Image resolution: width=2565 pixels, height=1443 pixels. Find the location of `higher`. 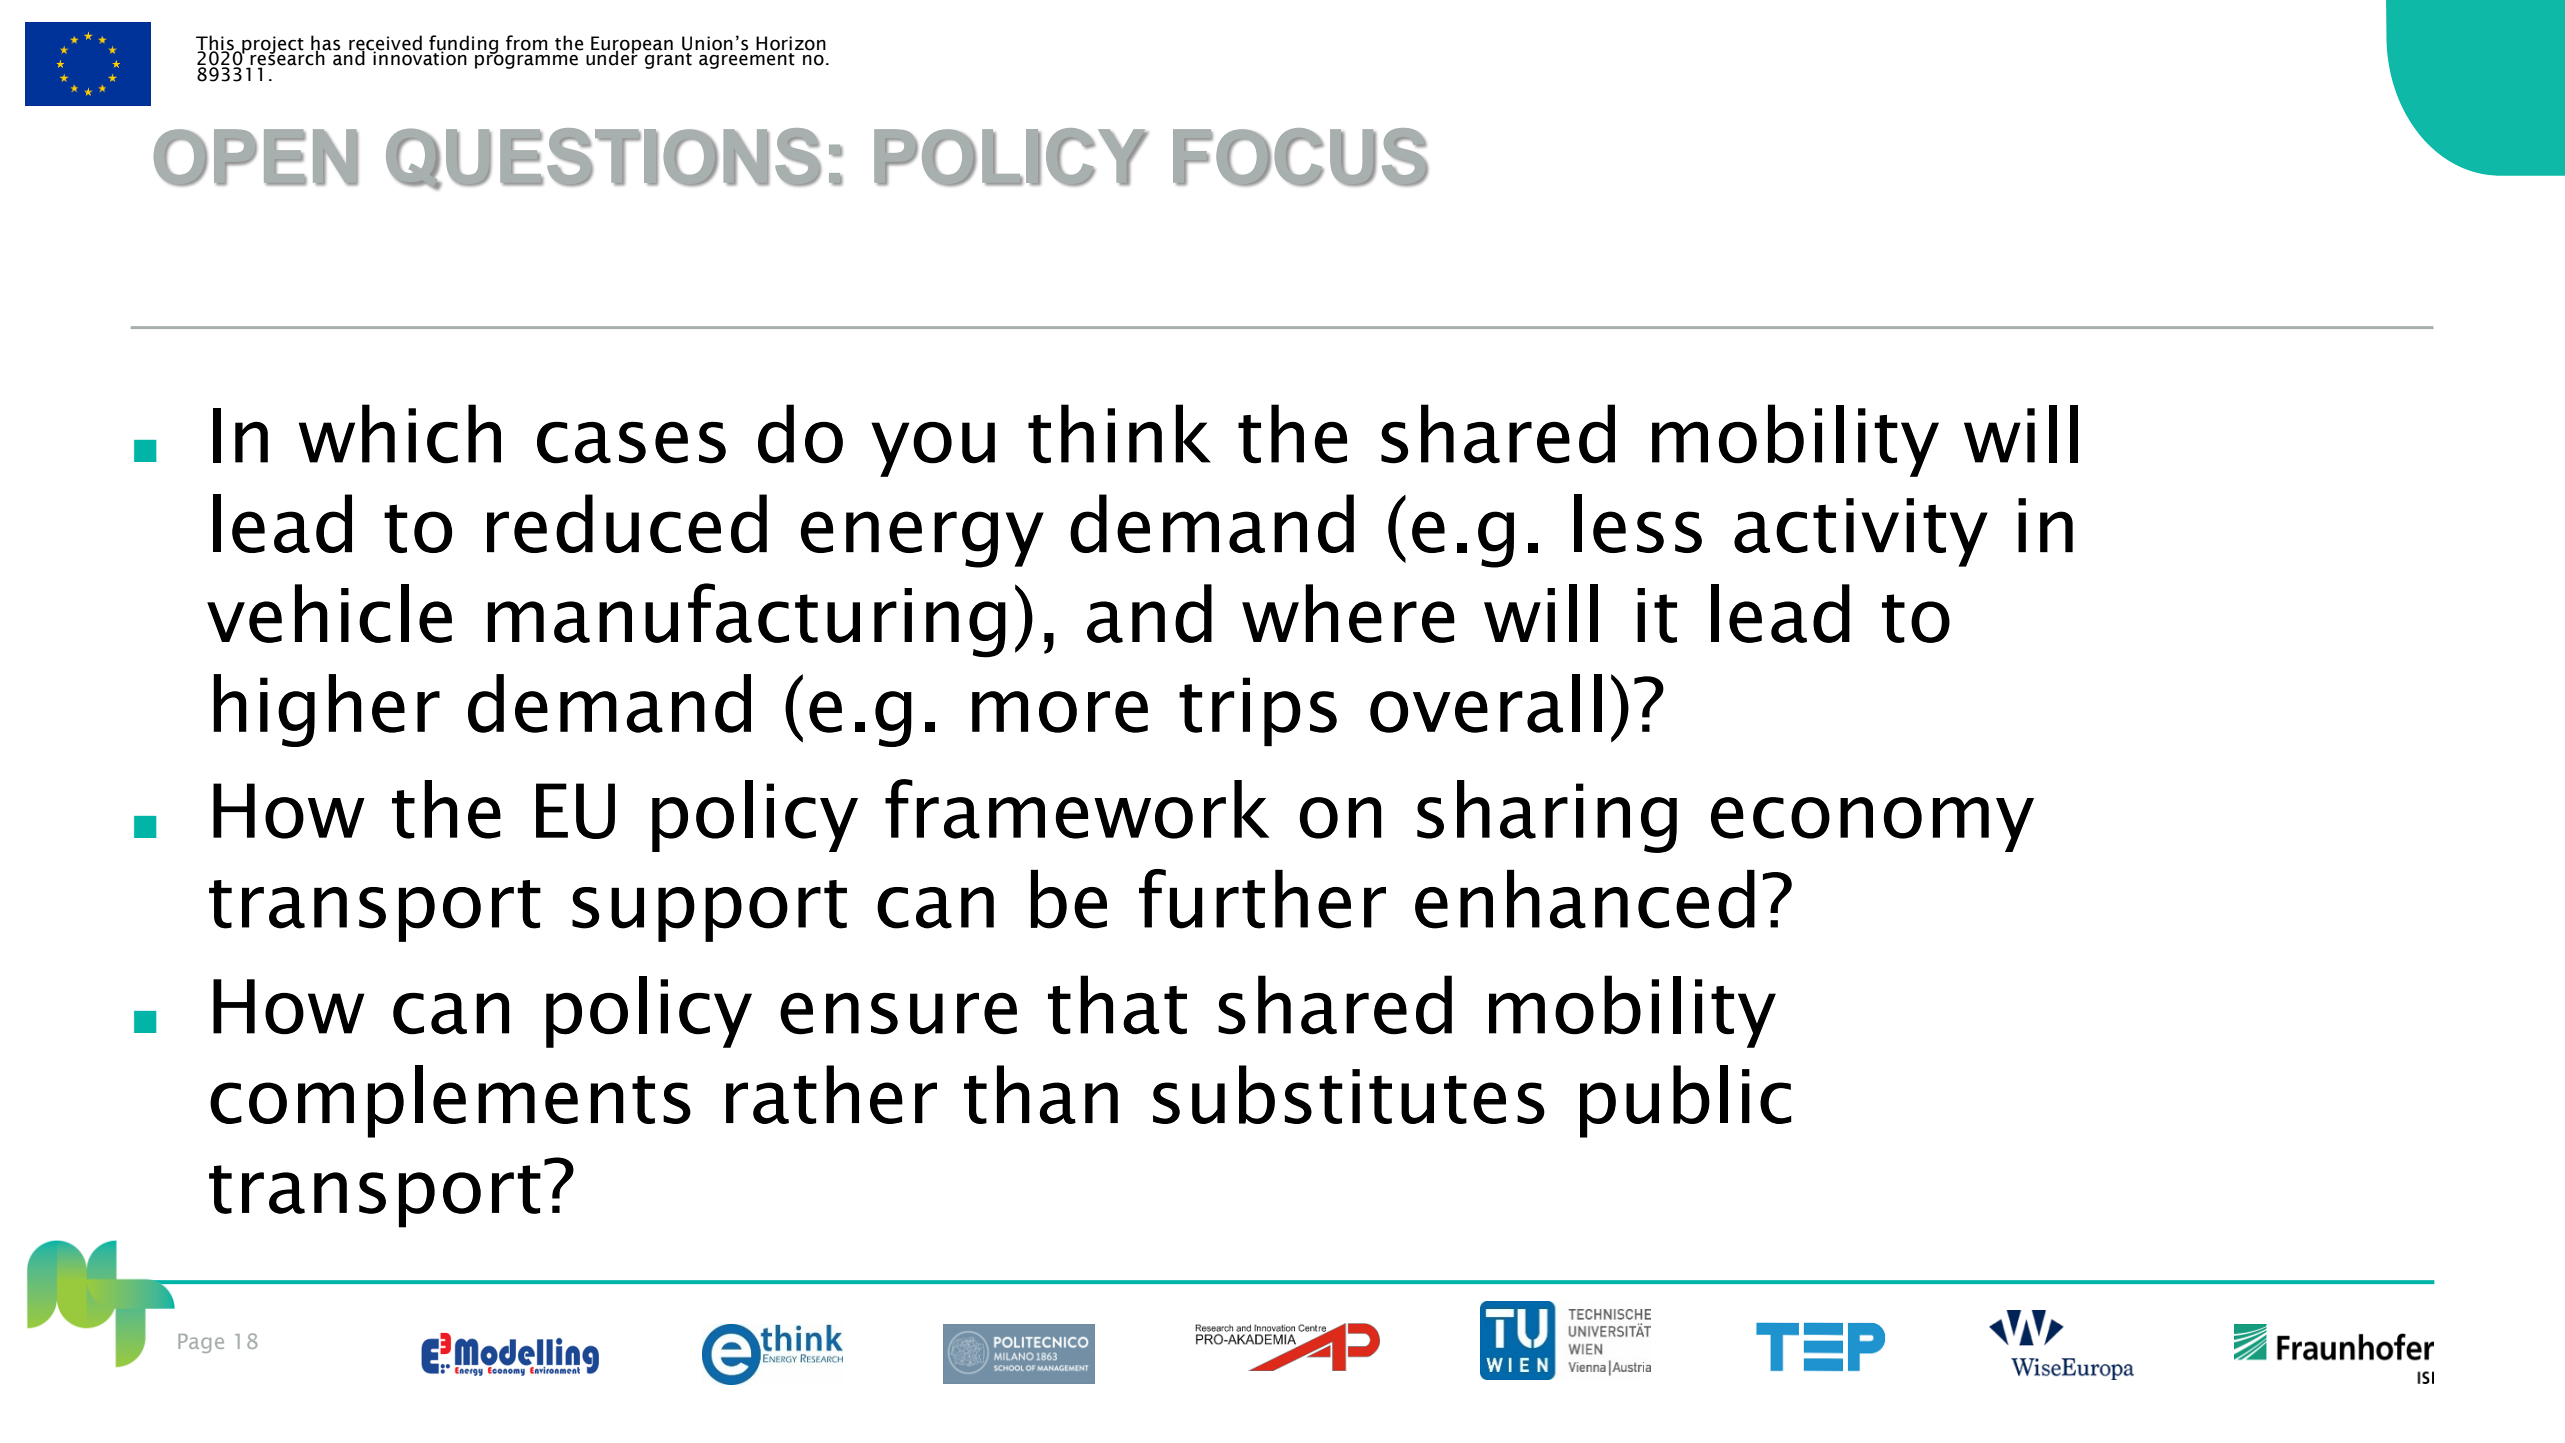

higher is located at coordinates (326, 710).
